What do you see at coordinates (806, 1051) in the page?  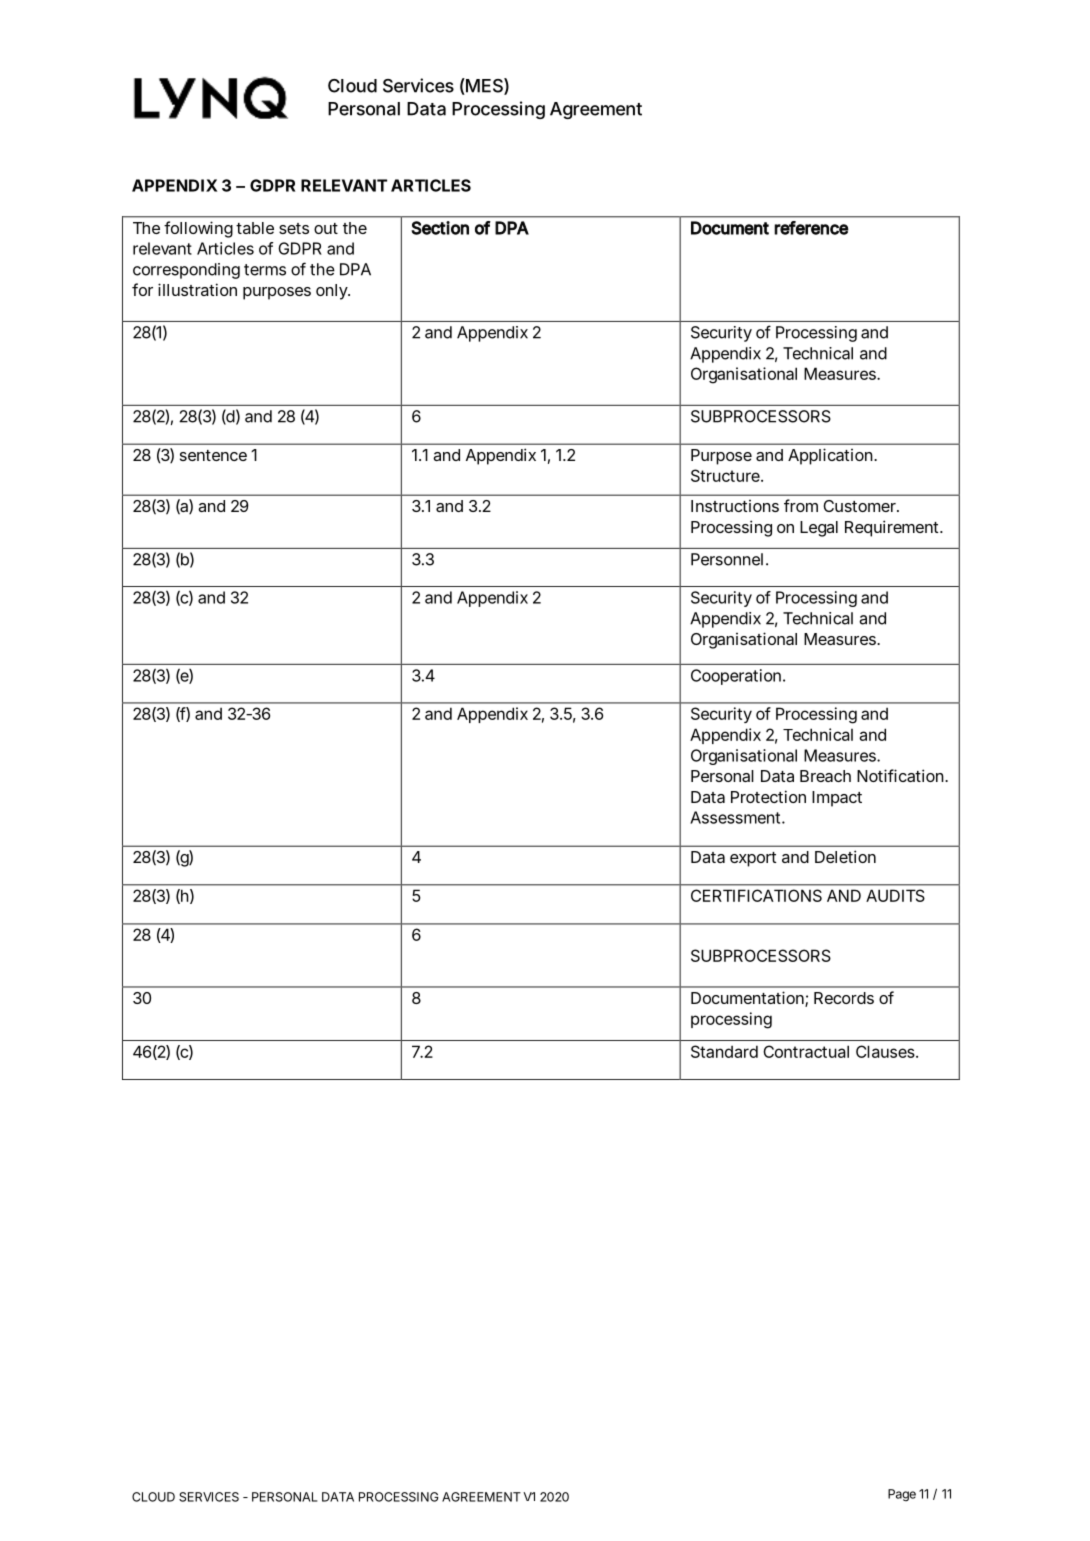 I see `Contractual` at bounding box center [806, 1051].
